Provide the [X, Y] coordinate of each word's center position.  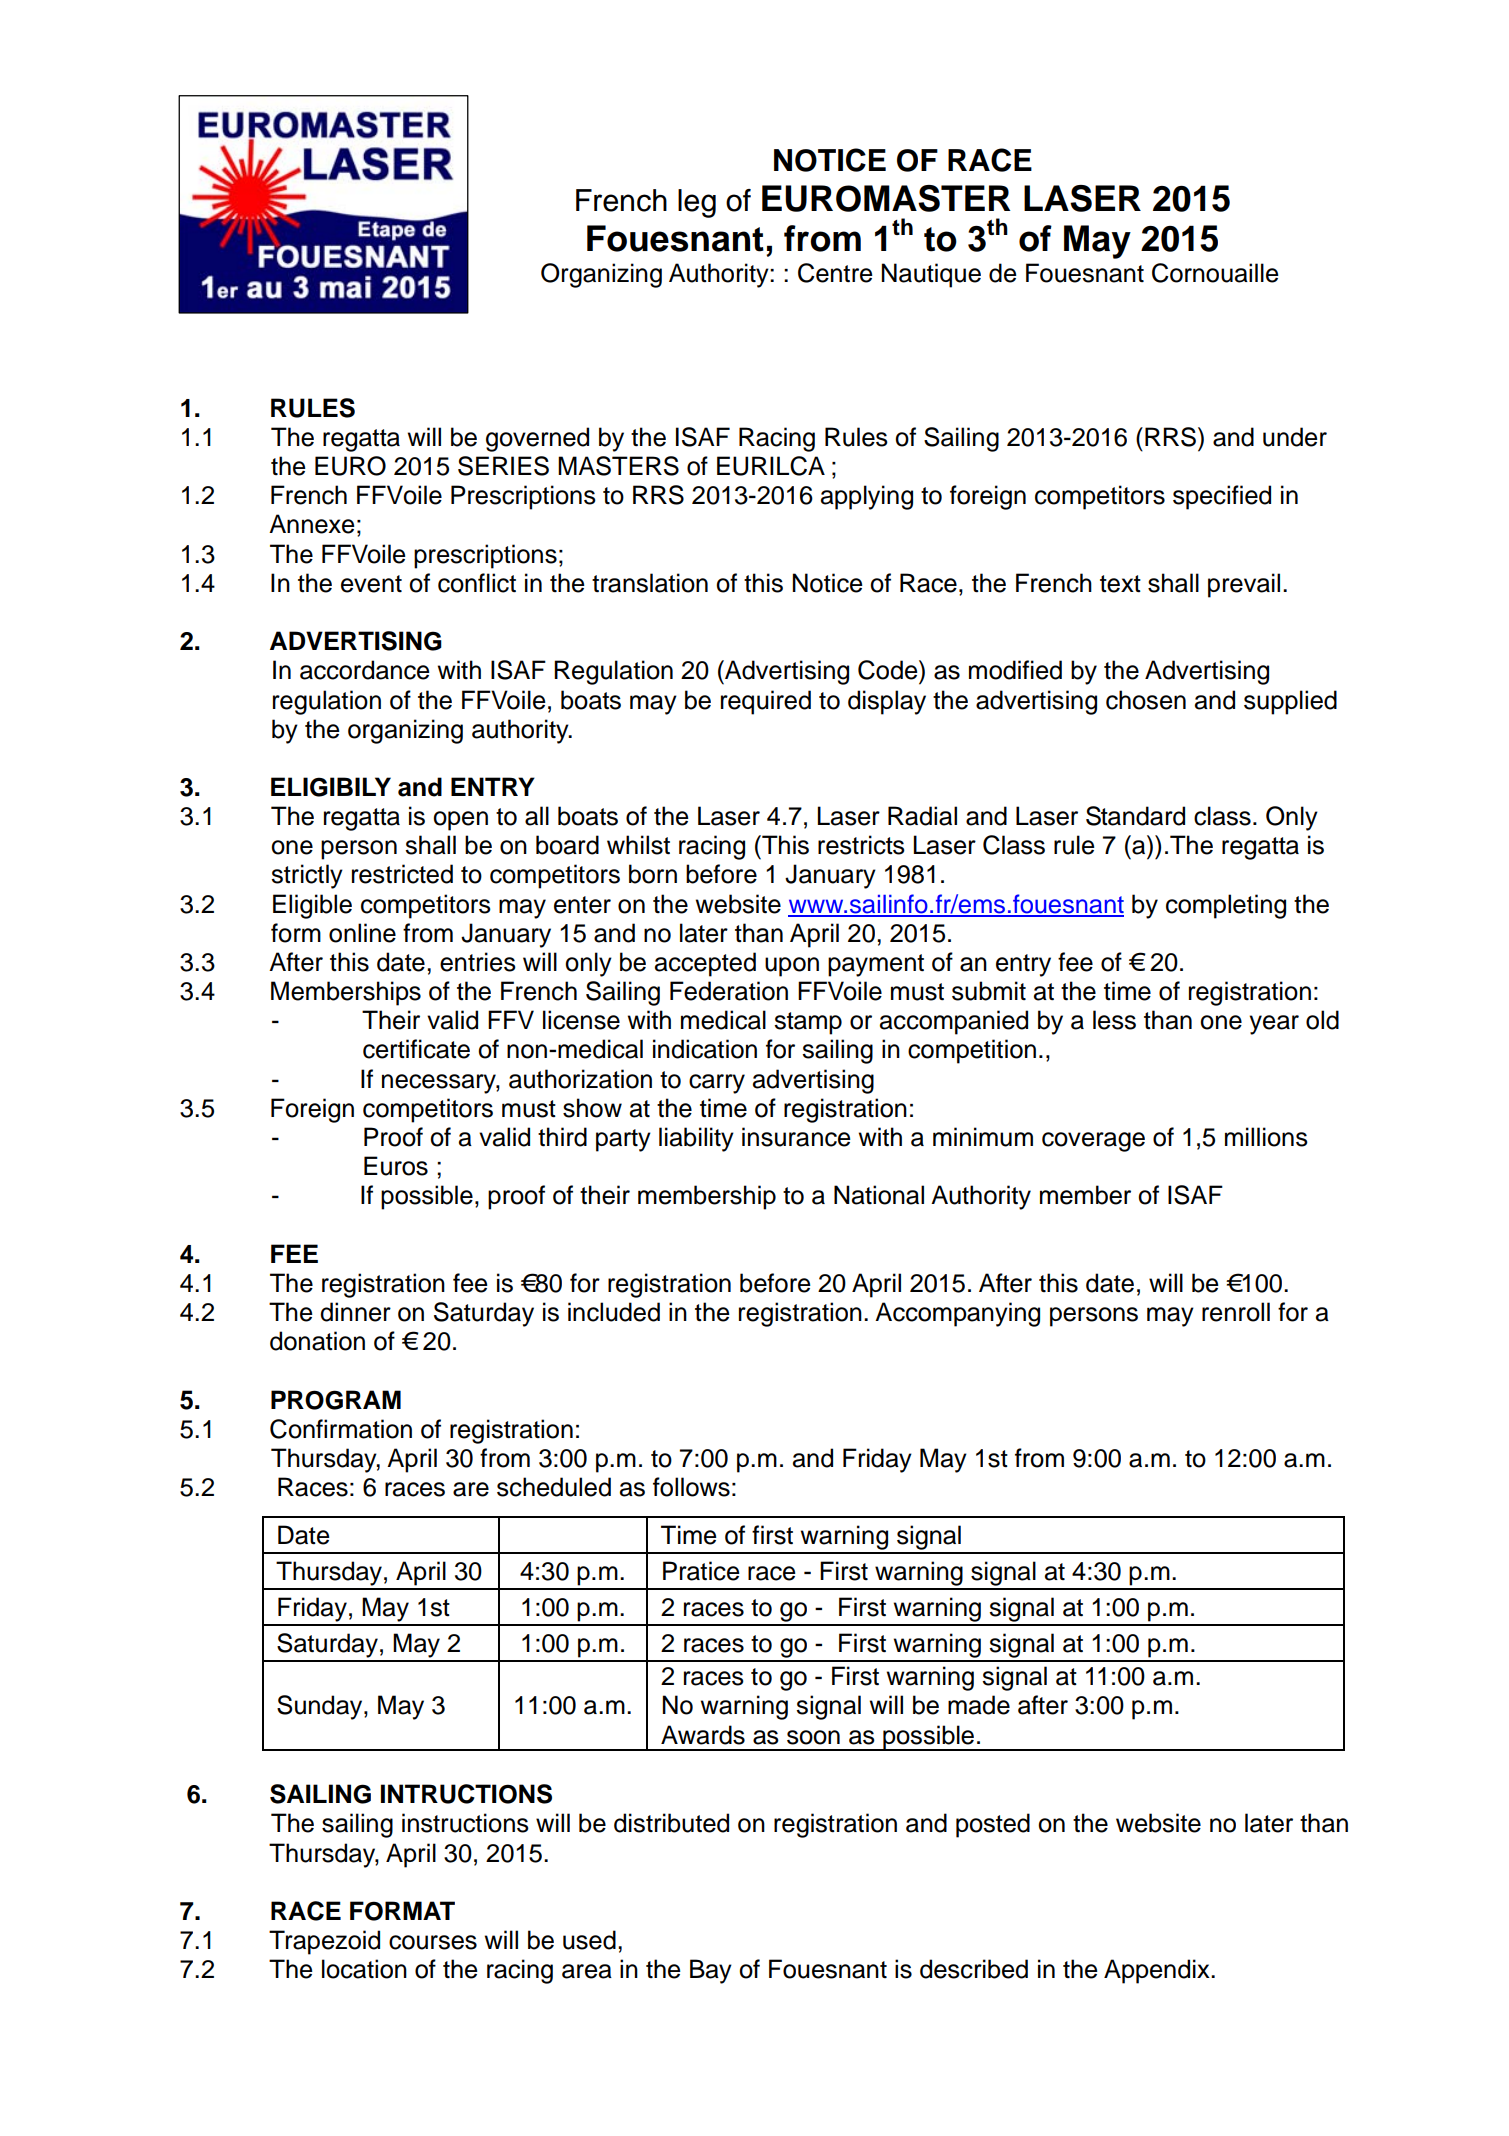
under [1295, 437]
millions [1266, 1137]
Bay [711, 1971]
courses [433, 1942]
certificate [416, 1049]
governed [537, 439]
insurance [796, 1137]
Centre [835, 273]
